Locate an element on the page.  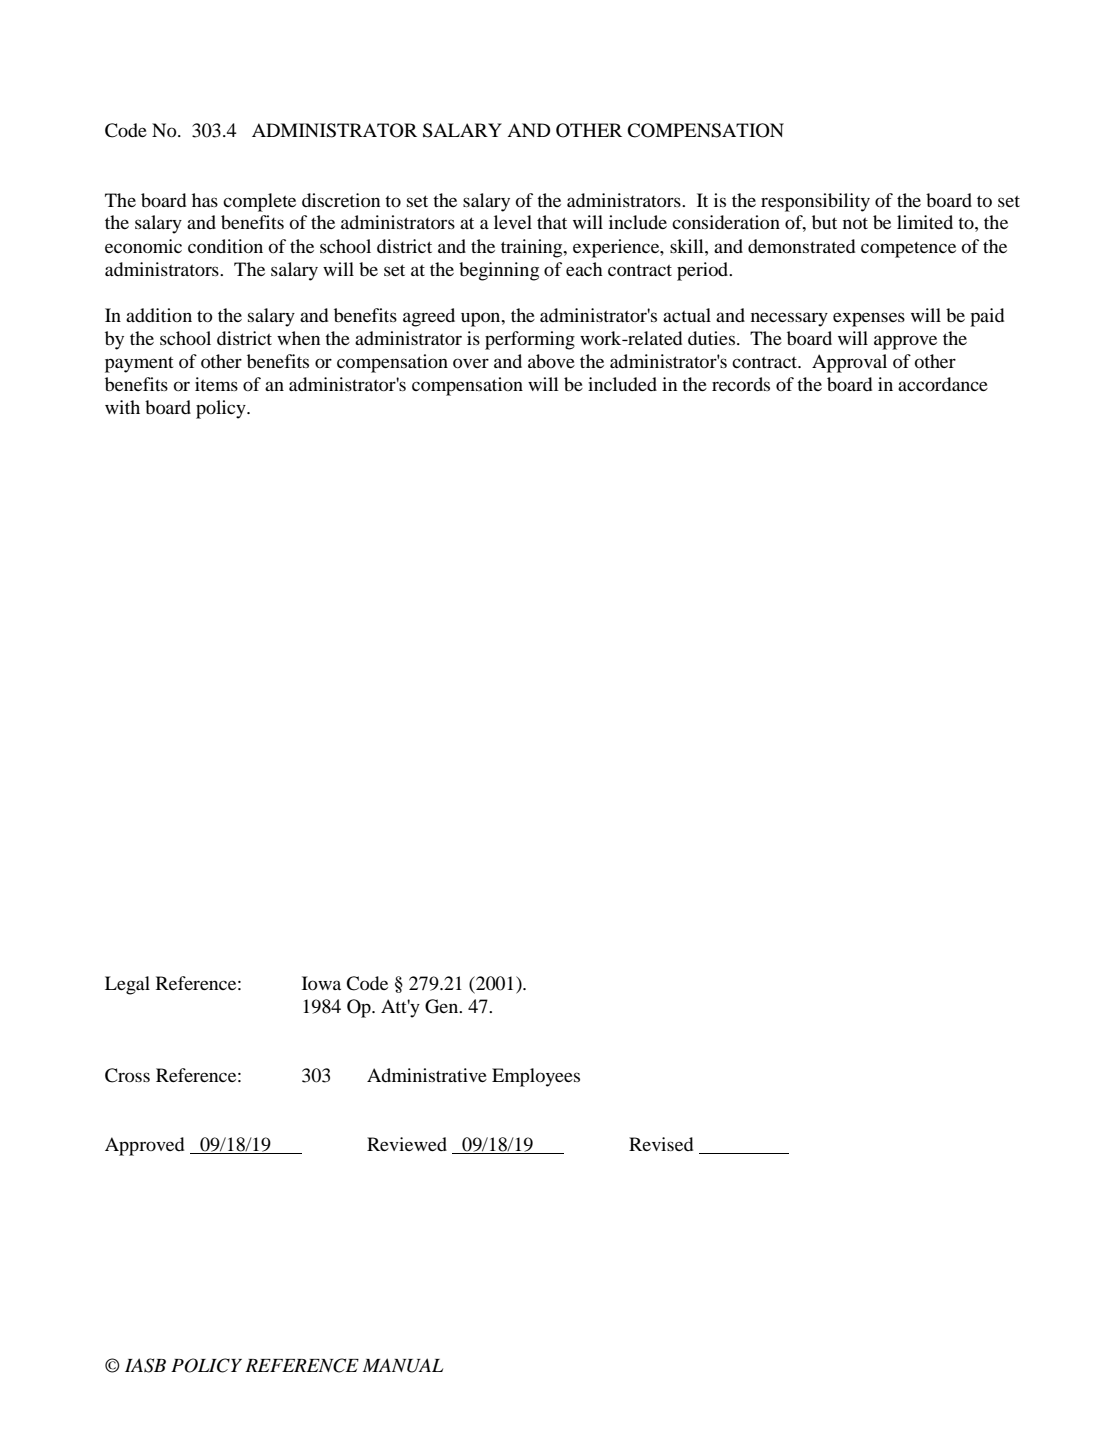
with is located at coordinates (122, 407).
